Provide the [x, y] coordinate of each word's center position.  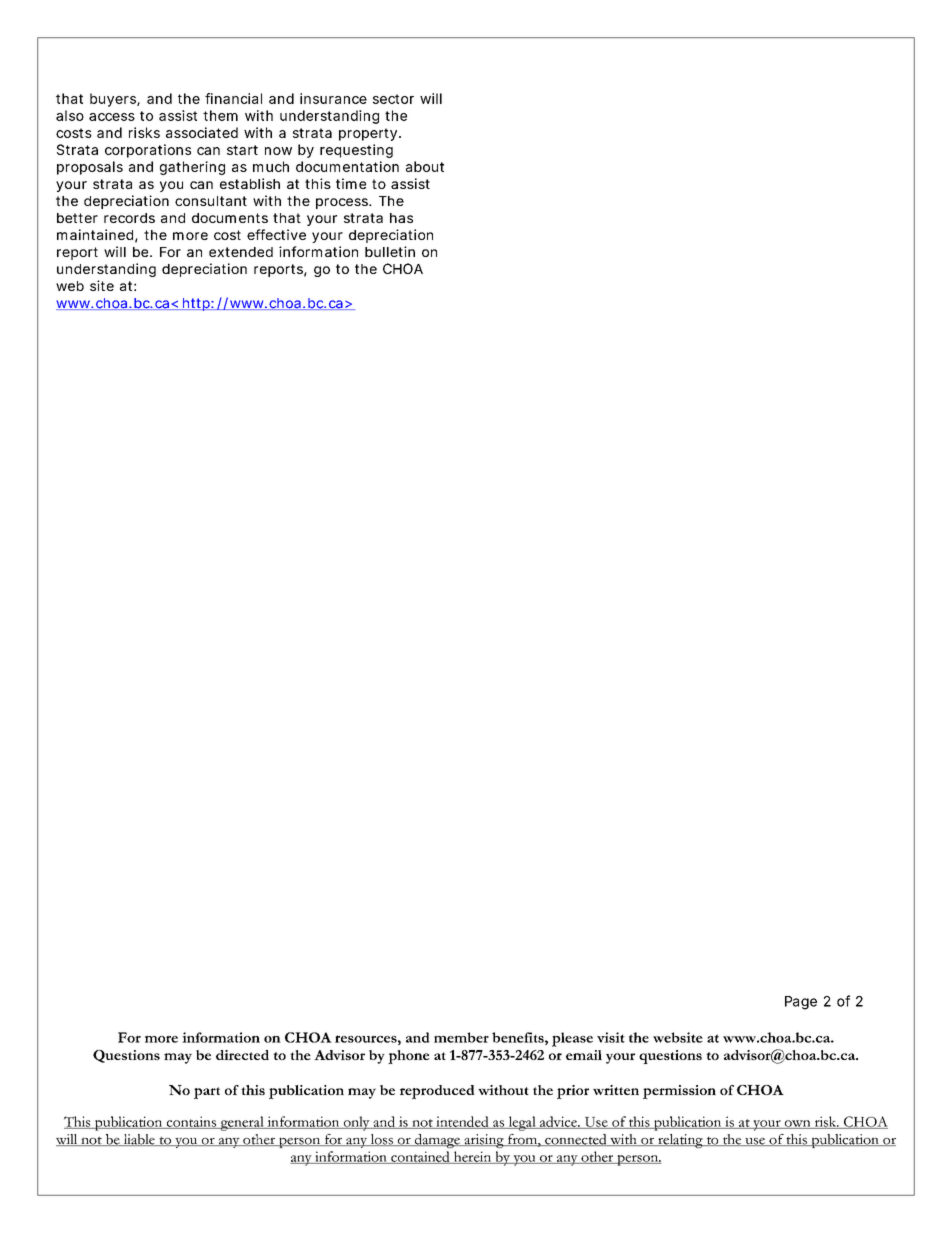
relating [680, 1141]
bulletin [390, 251]
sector [393, 99]
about [425, 166]
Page [801, 1003]
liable [139, 1140]
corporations [148, 151]
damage [437, 1141]
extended [241, 252]
